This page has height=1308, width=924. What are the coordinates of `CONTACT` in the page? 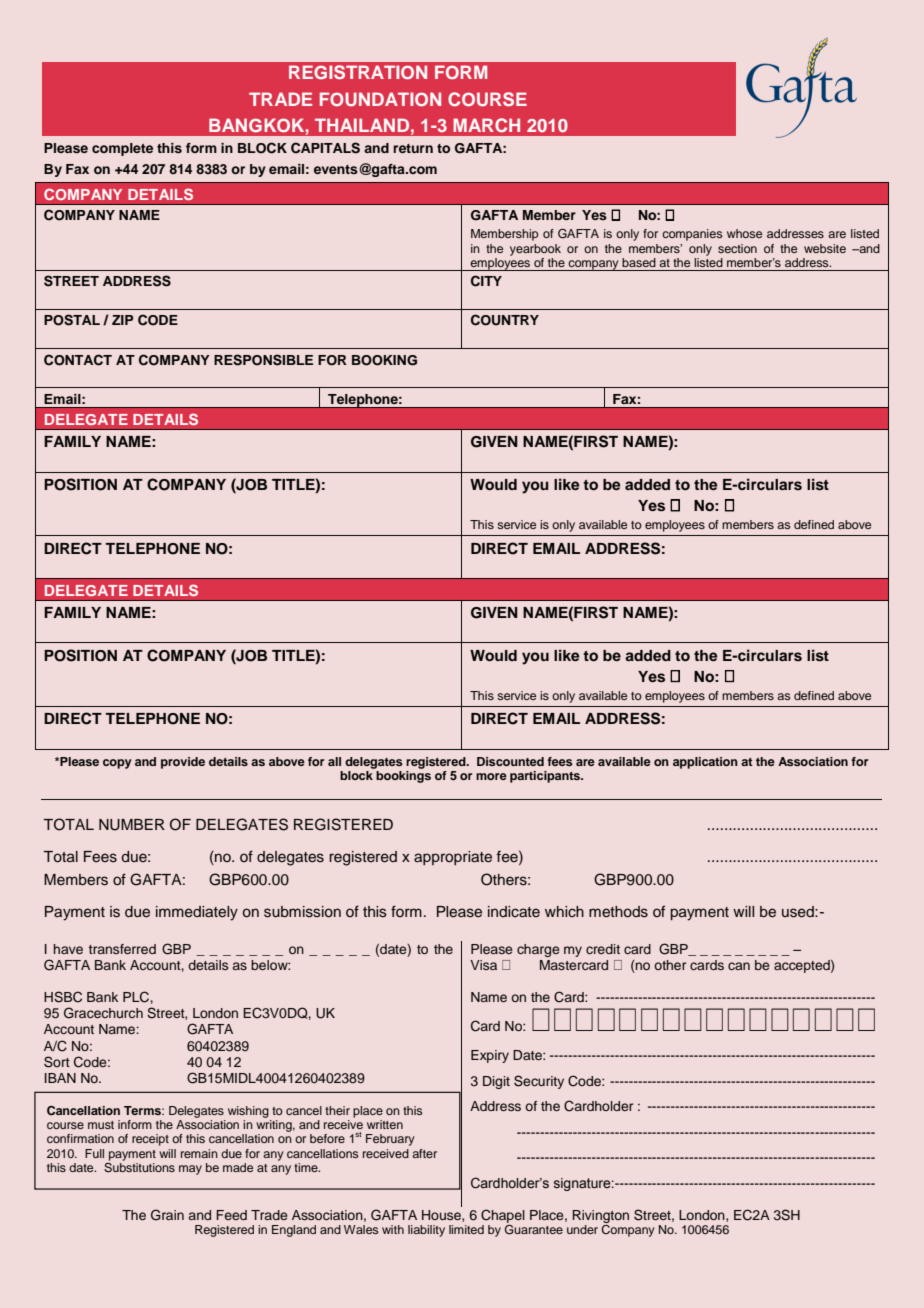 It's located at (78, 360).
